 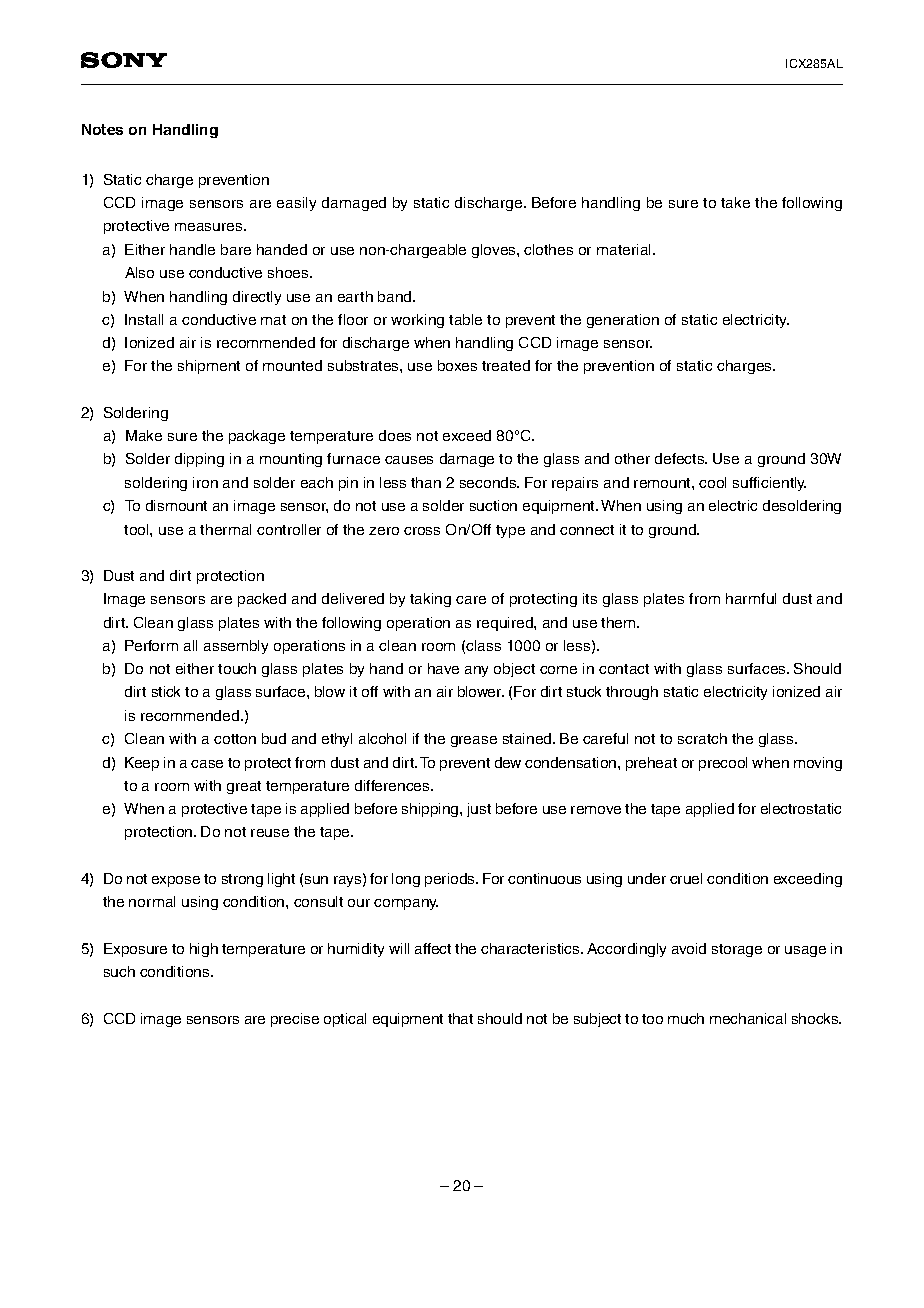 What do you see at coordinates (102, 129) in the screenshot?
I see `Notes` at bounding box center [102, 129].
